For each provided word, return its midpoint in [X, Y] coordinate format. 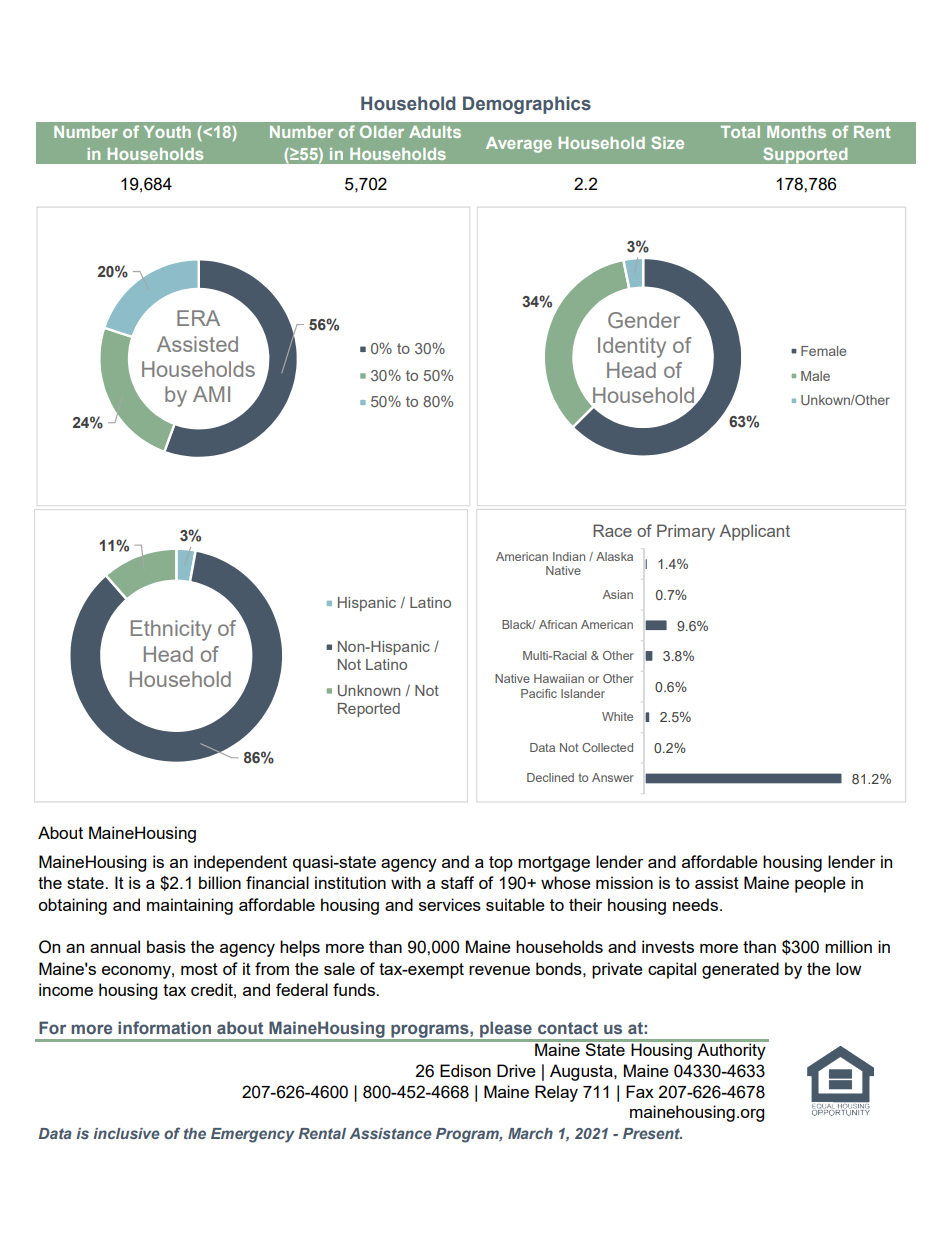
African [558, 624]
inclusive [126, 1133]
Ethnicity [171, 630]
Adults [435, 132]
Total [740, 132]
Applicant [755, 532]
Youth [167, 132]
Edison [465, 1070]
